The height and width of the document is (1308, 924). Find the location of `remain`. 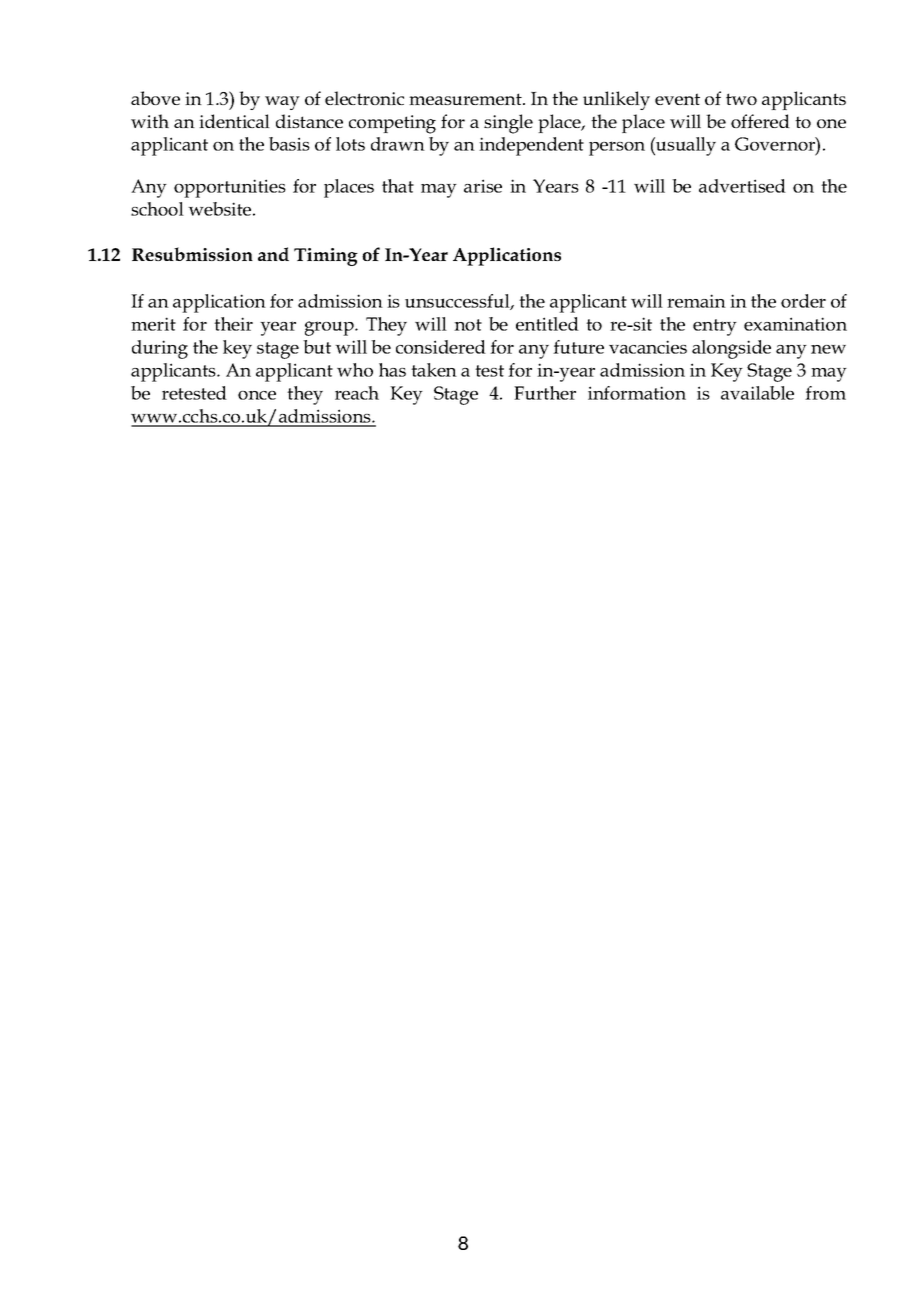

remain is located at coordinates (696, 301).
